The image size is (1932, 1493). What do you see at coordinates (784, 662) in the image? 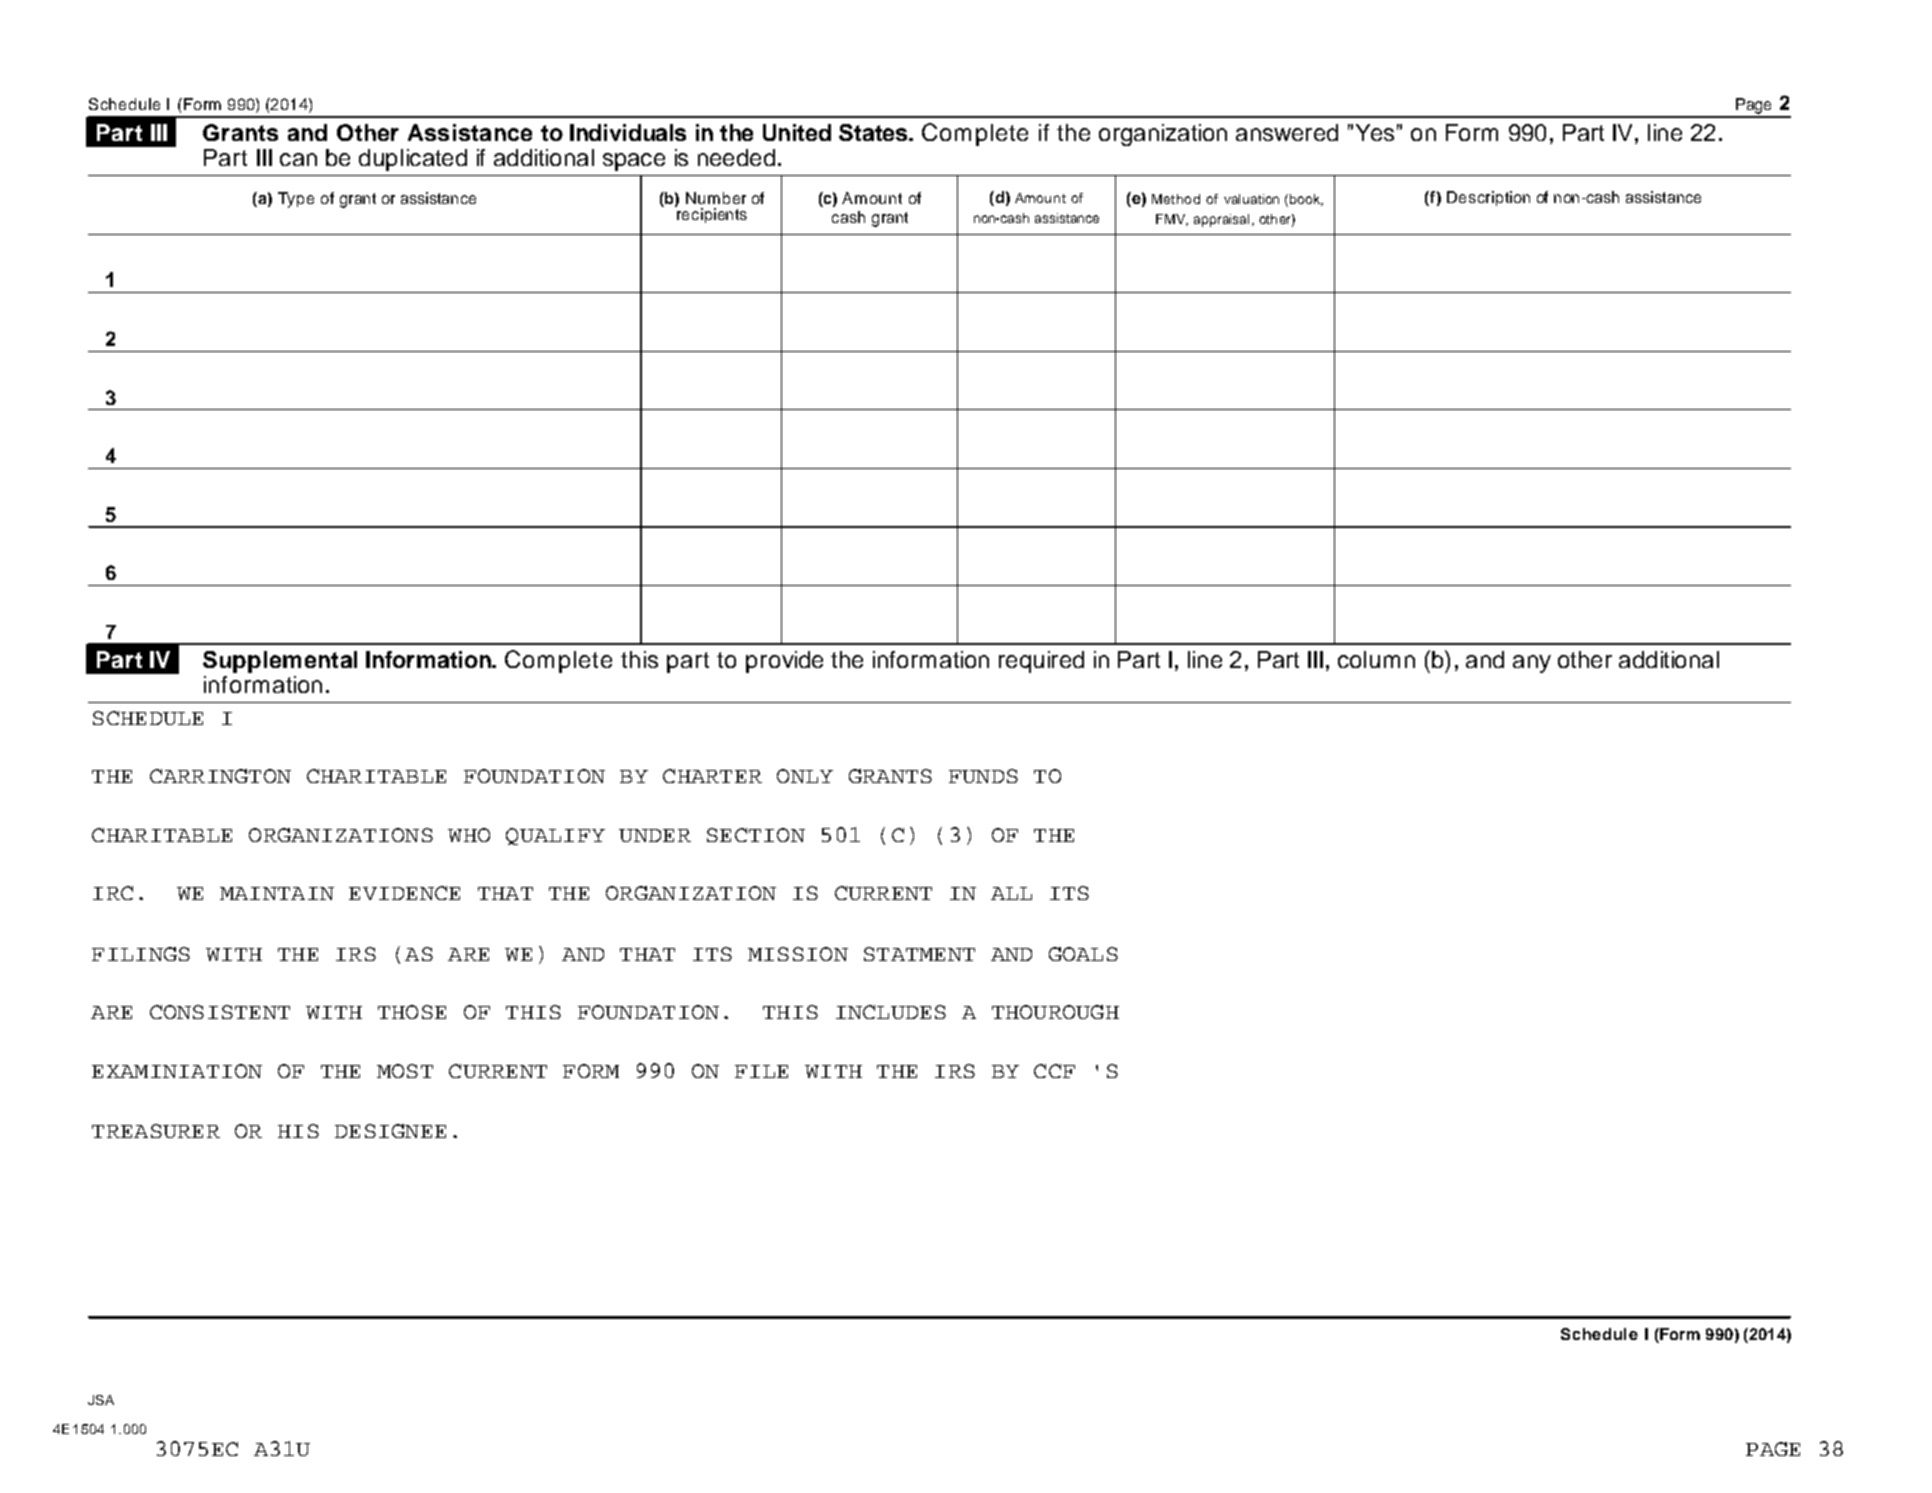
I see `provide` at bounding box center [784, 662].
